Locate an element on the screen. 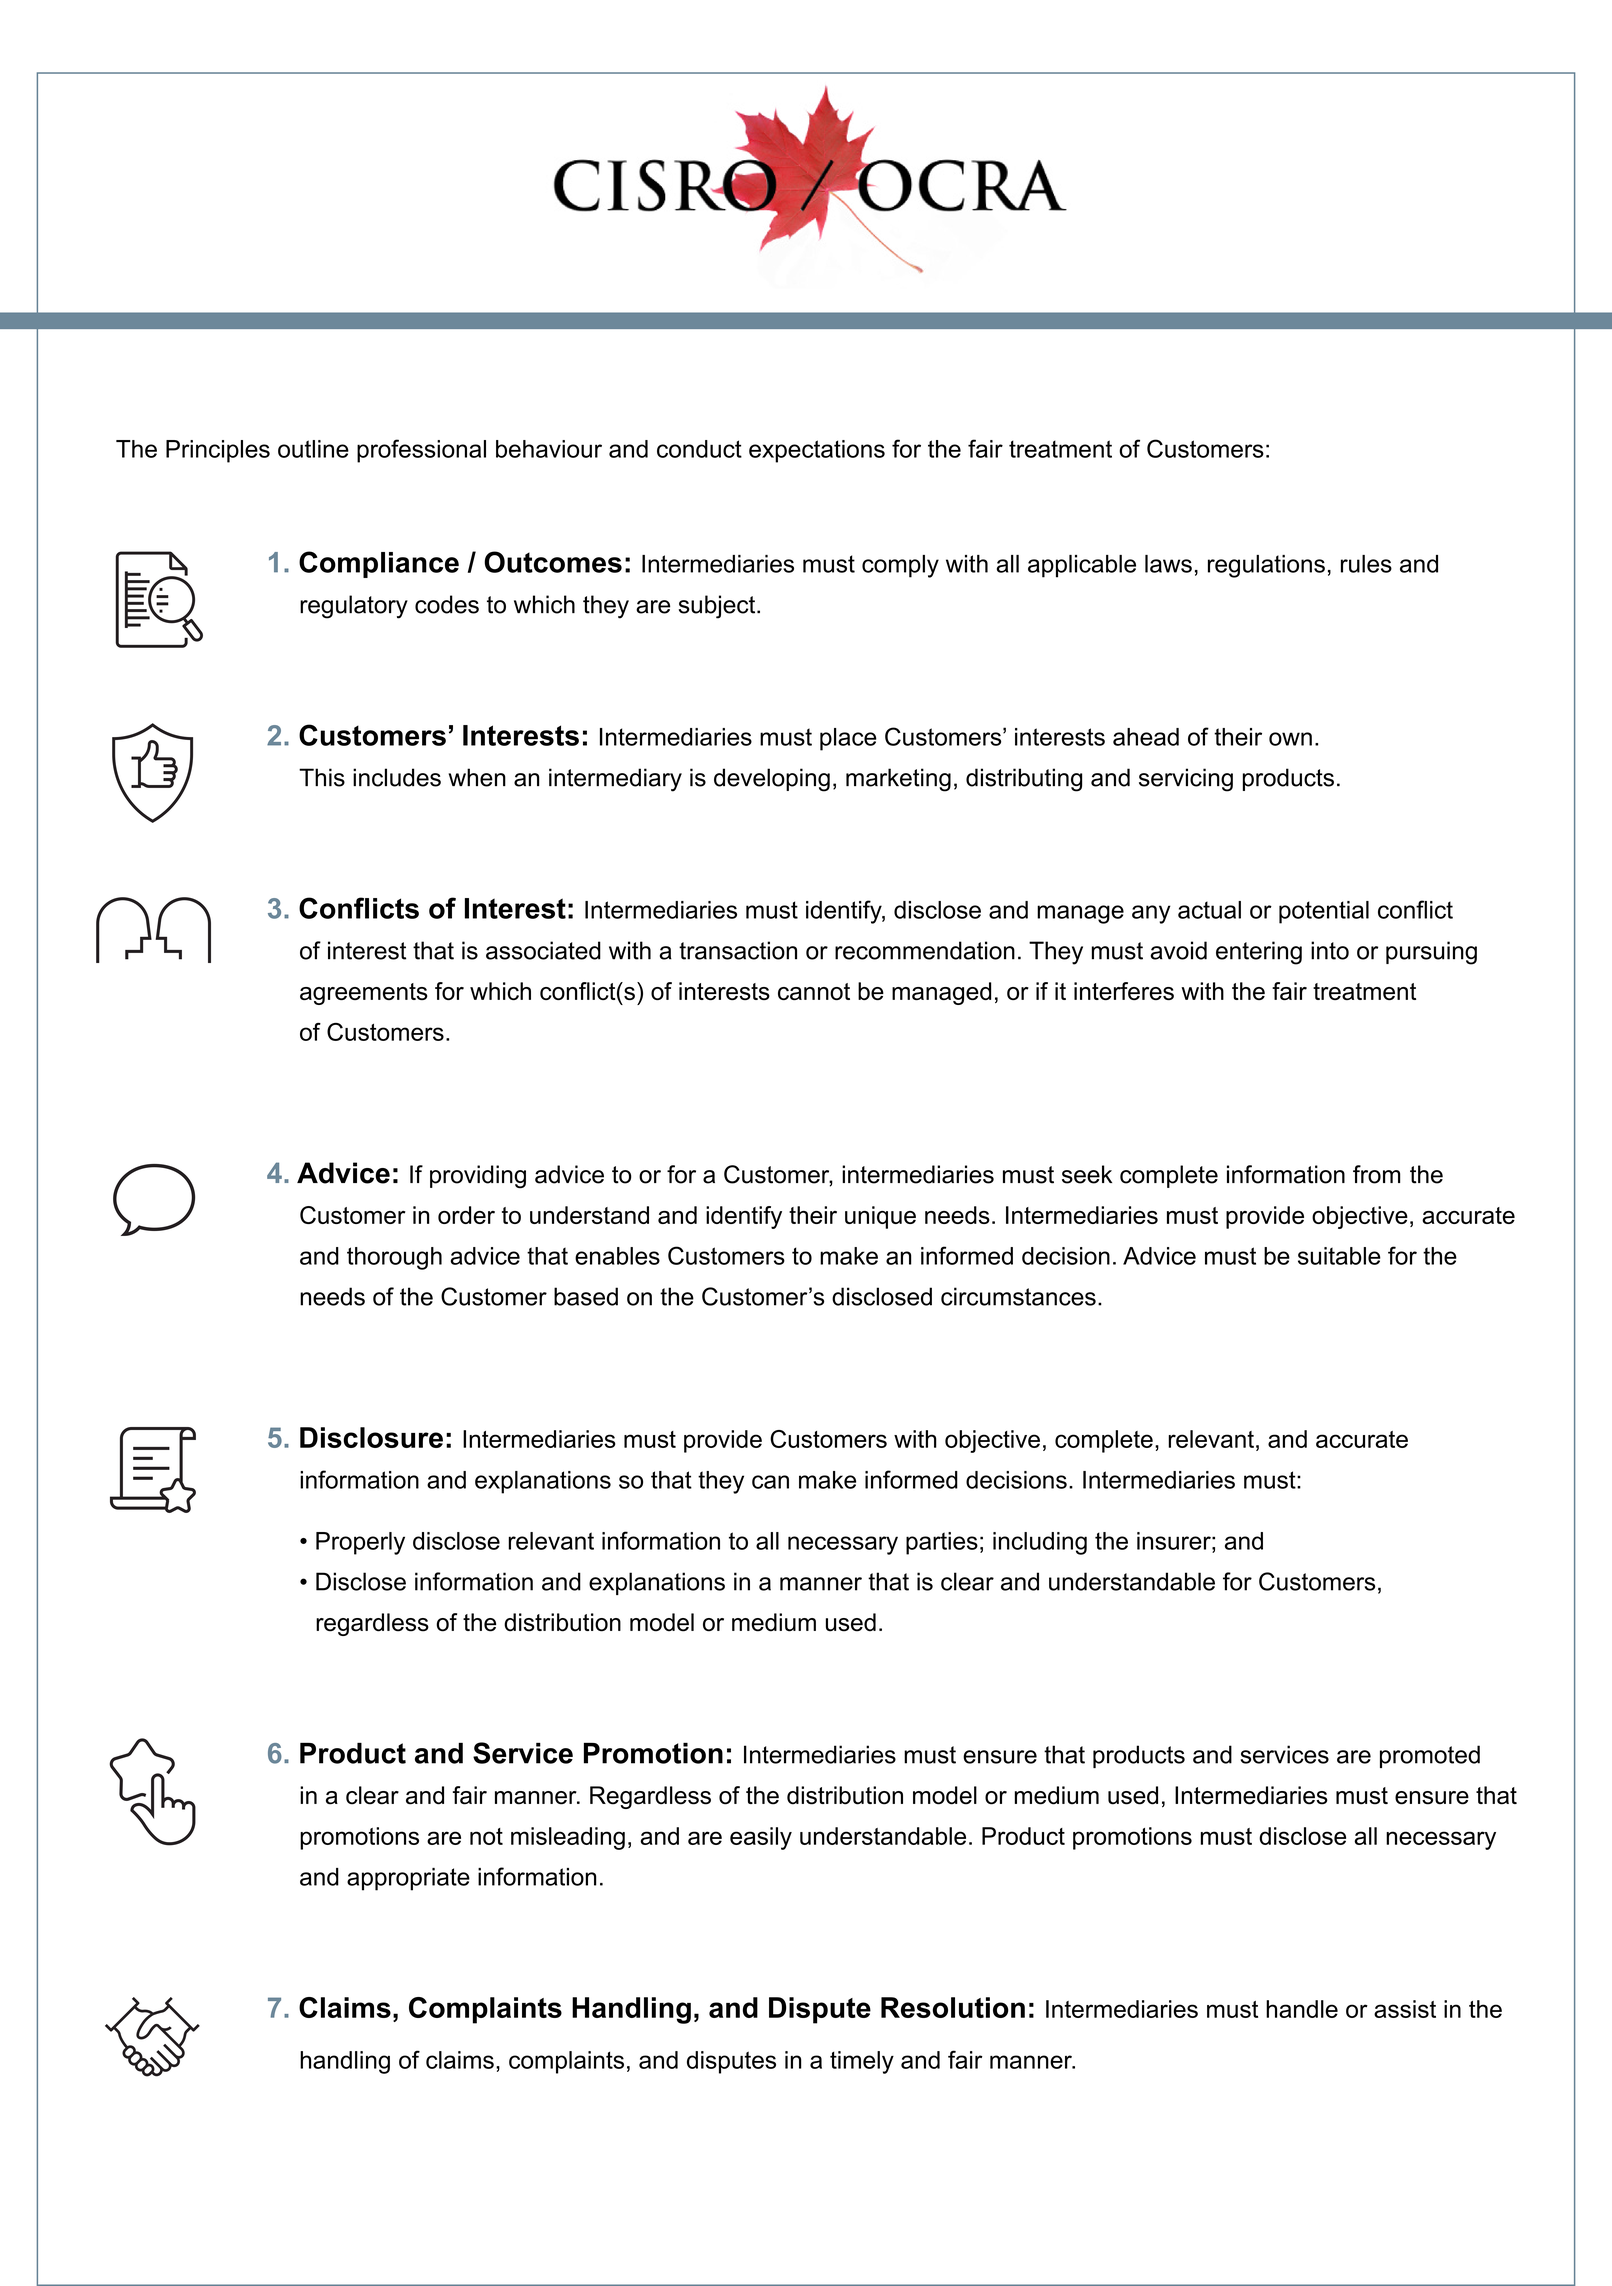 The image size is (1612, 2286). handle is located at coordinates (1302, 2009).
